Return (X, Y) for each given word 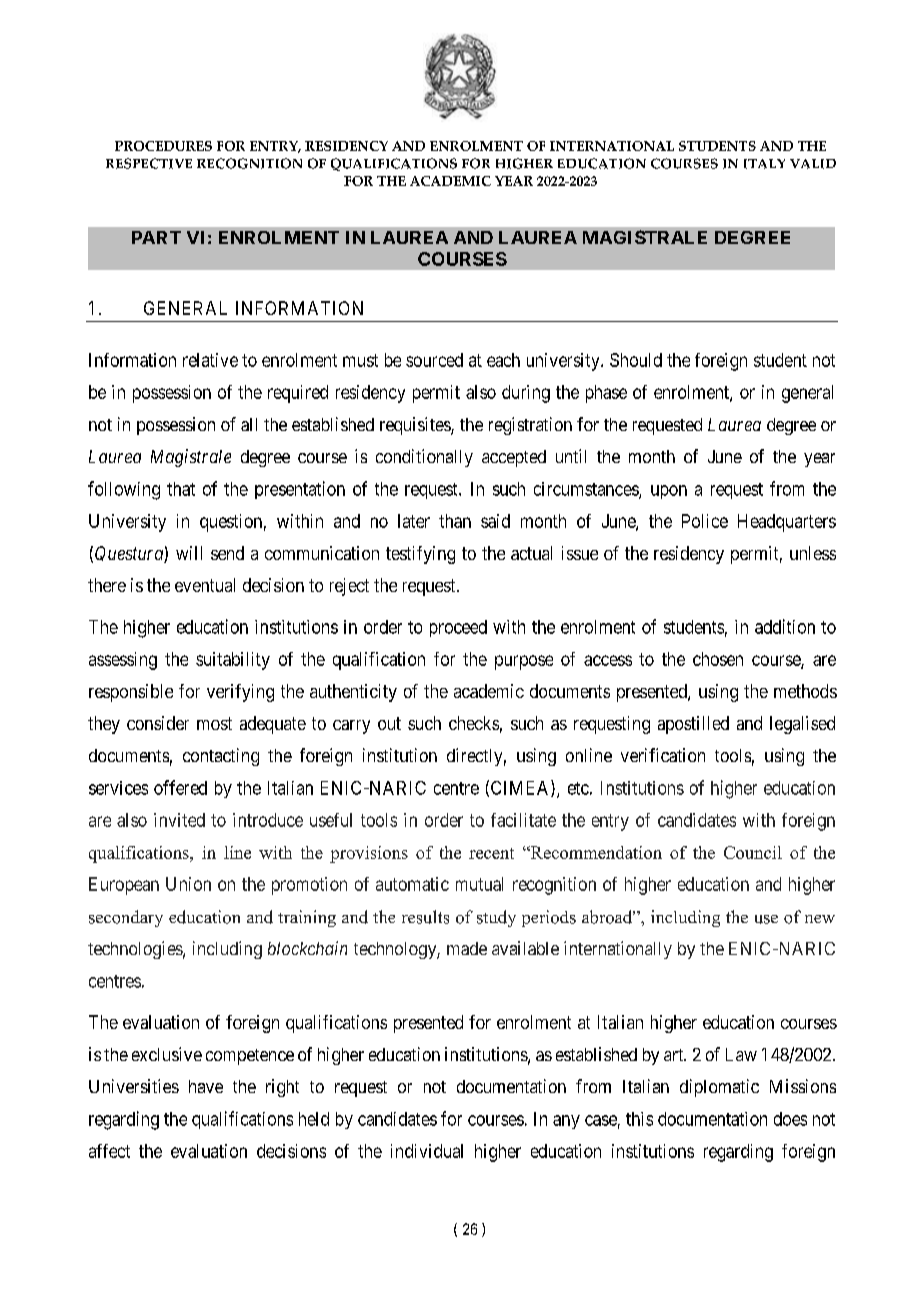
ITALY (764, 164)
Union (188, 884)
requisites (416, 426)
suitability (233, 661)
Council (753, 852)
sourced (434, 360)
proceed (458, 628)
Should (636, 360)
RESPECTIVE (149, 163)
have (206, 1086)
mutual (479, 884)
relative (210, 360)
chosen (718, 659)
